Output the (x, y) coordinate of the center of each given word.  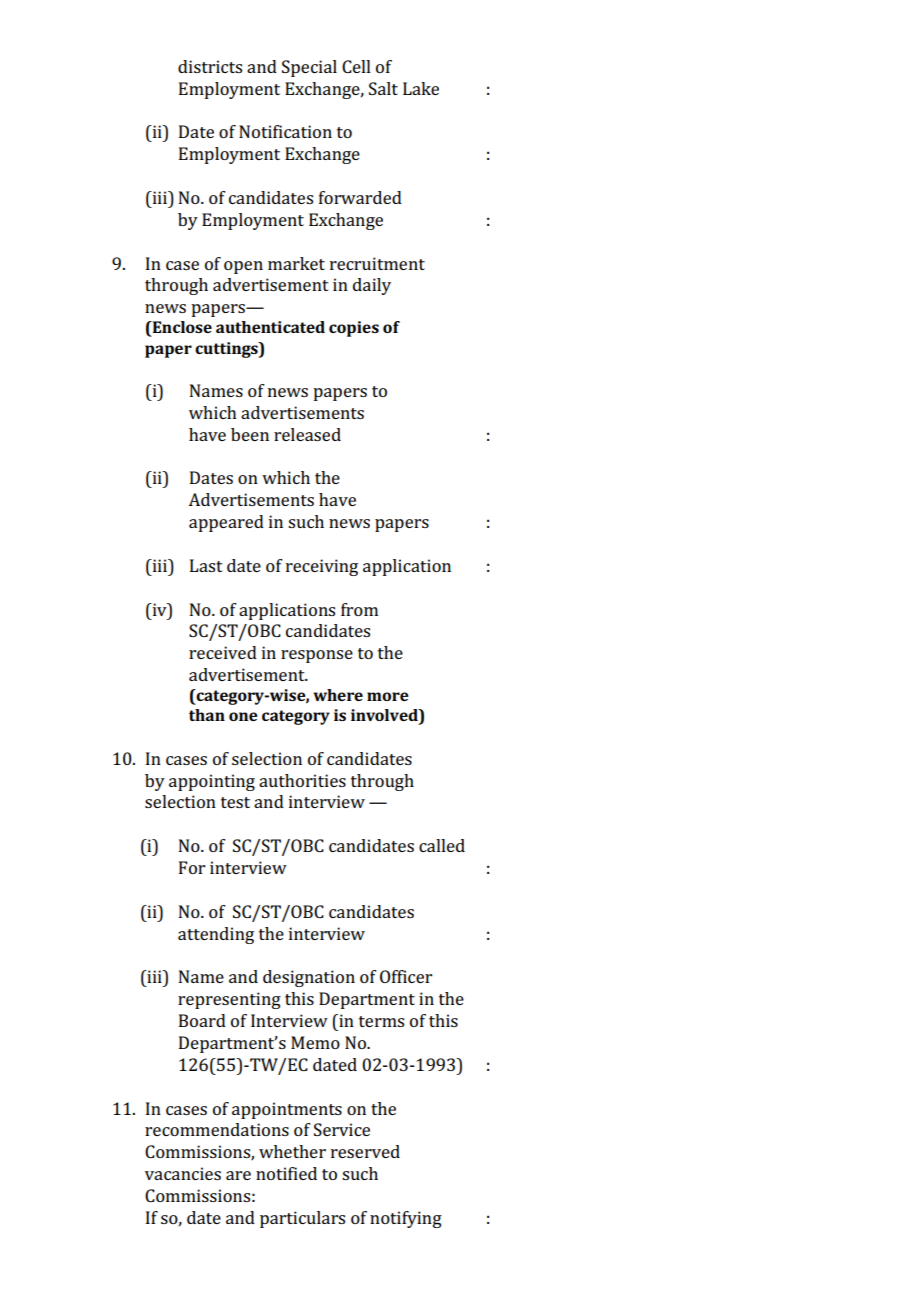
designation (309, 978)
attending (216, 935)
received (223, 652)
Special (309, 68)
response (317, 656)
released (307, 434)
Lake (421, 88)
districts (210, 66)
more (388, 696)
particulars (302, 1219)
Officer (406, 976)
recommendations (217, 1129)
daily (372, 286)
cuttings (227, 350)
